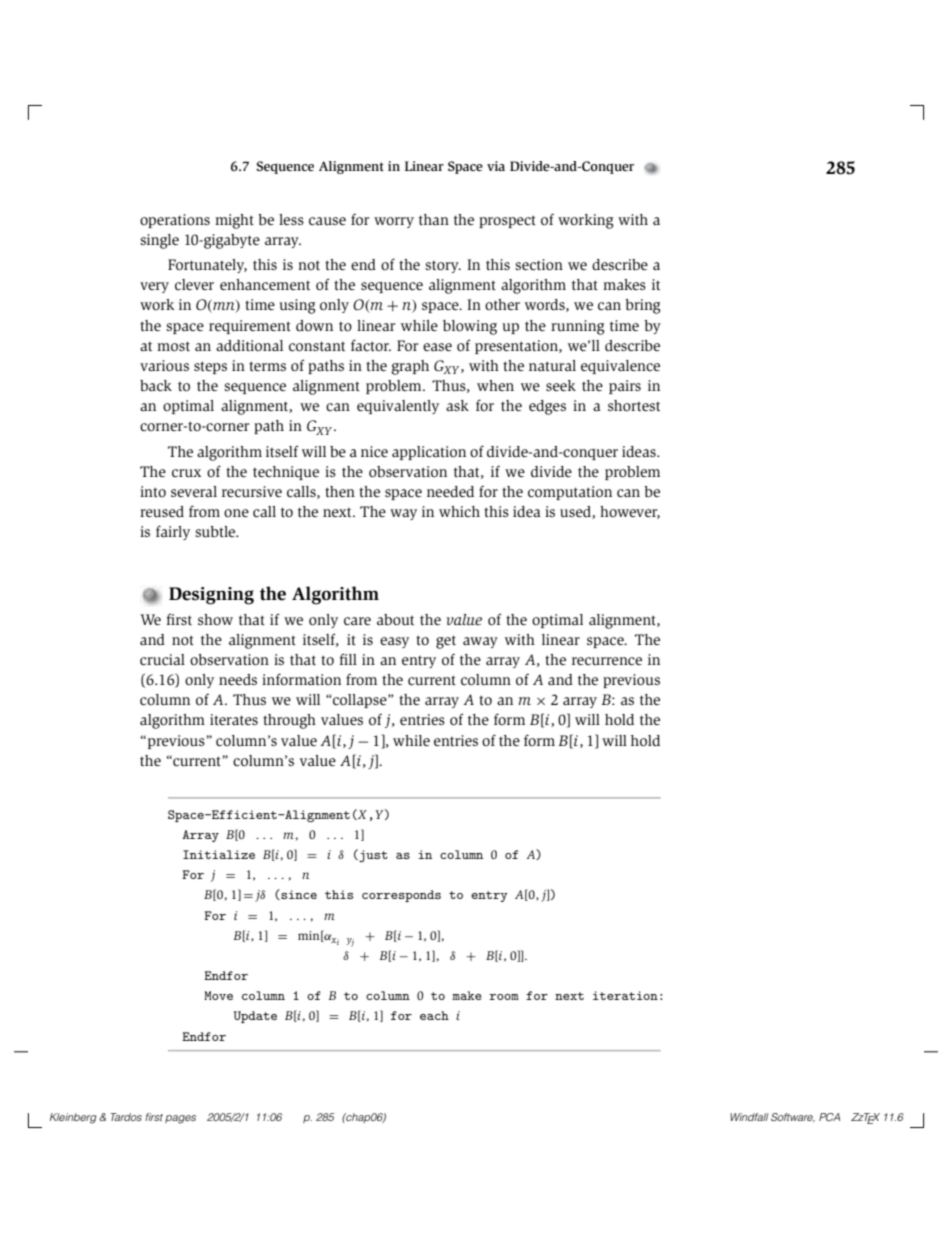 The image size is (952, 1233). I want to click on via, so click(496, 166).
